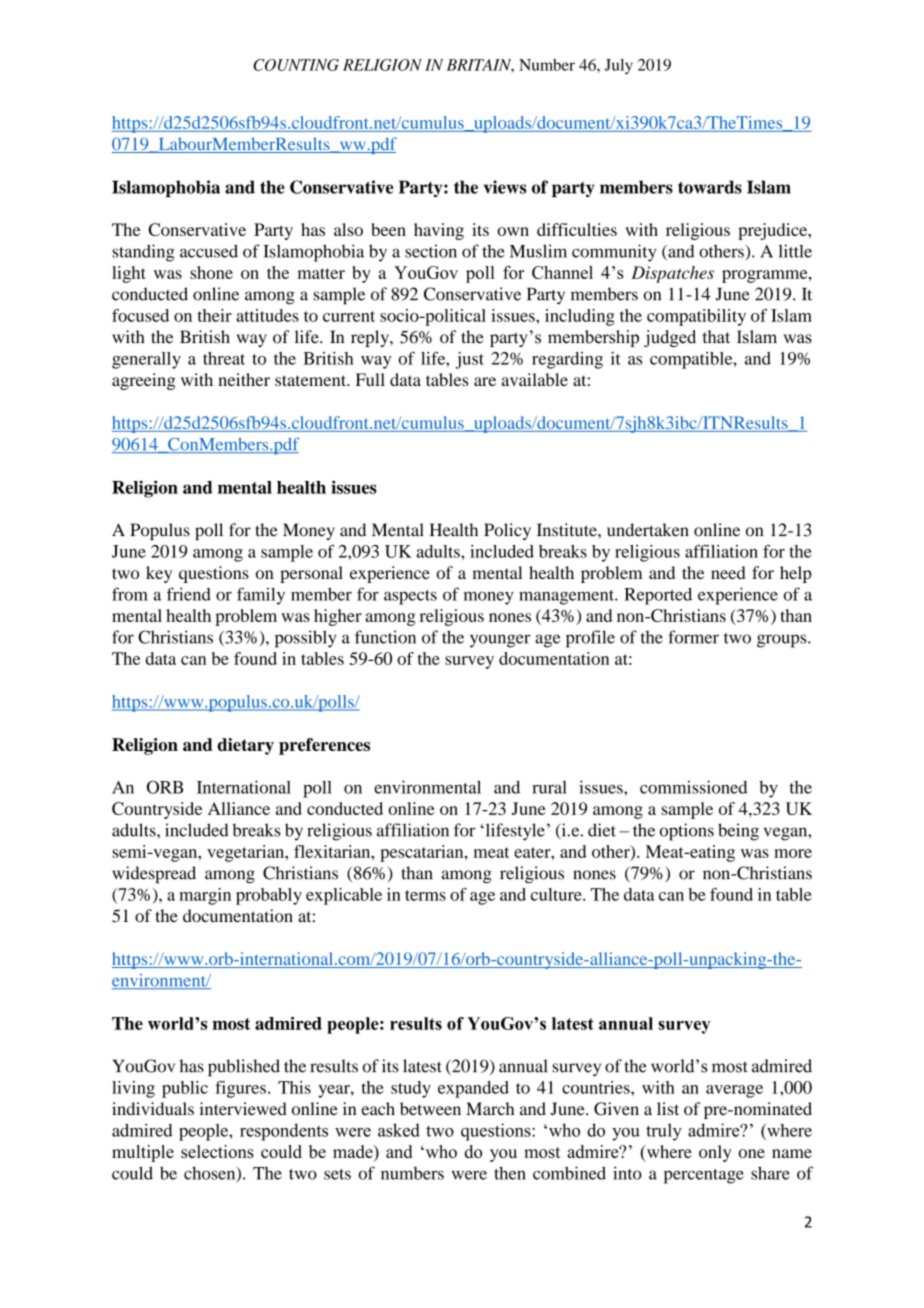 The image size is (924, 1308). What do you see at coordinates (189, 594) in the screenshot?
I see `friend` at bounding box center [189, 594].
